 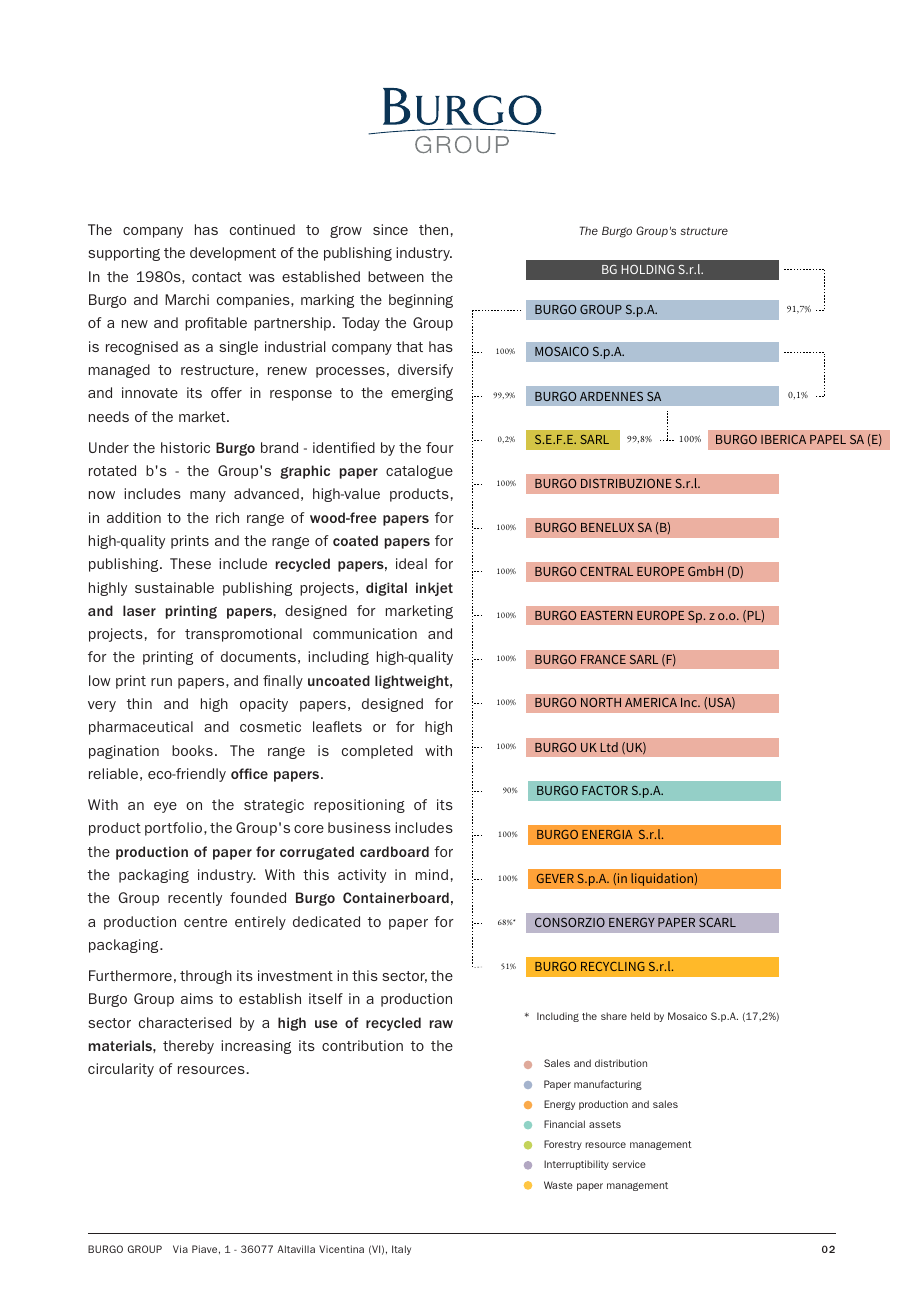 What do you see at coordinates (613, 966) in the document?
I see `RECYCLING` at bounding box center [613, 966].
